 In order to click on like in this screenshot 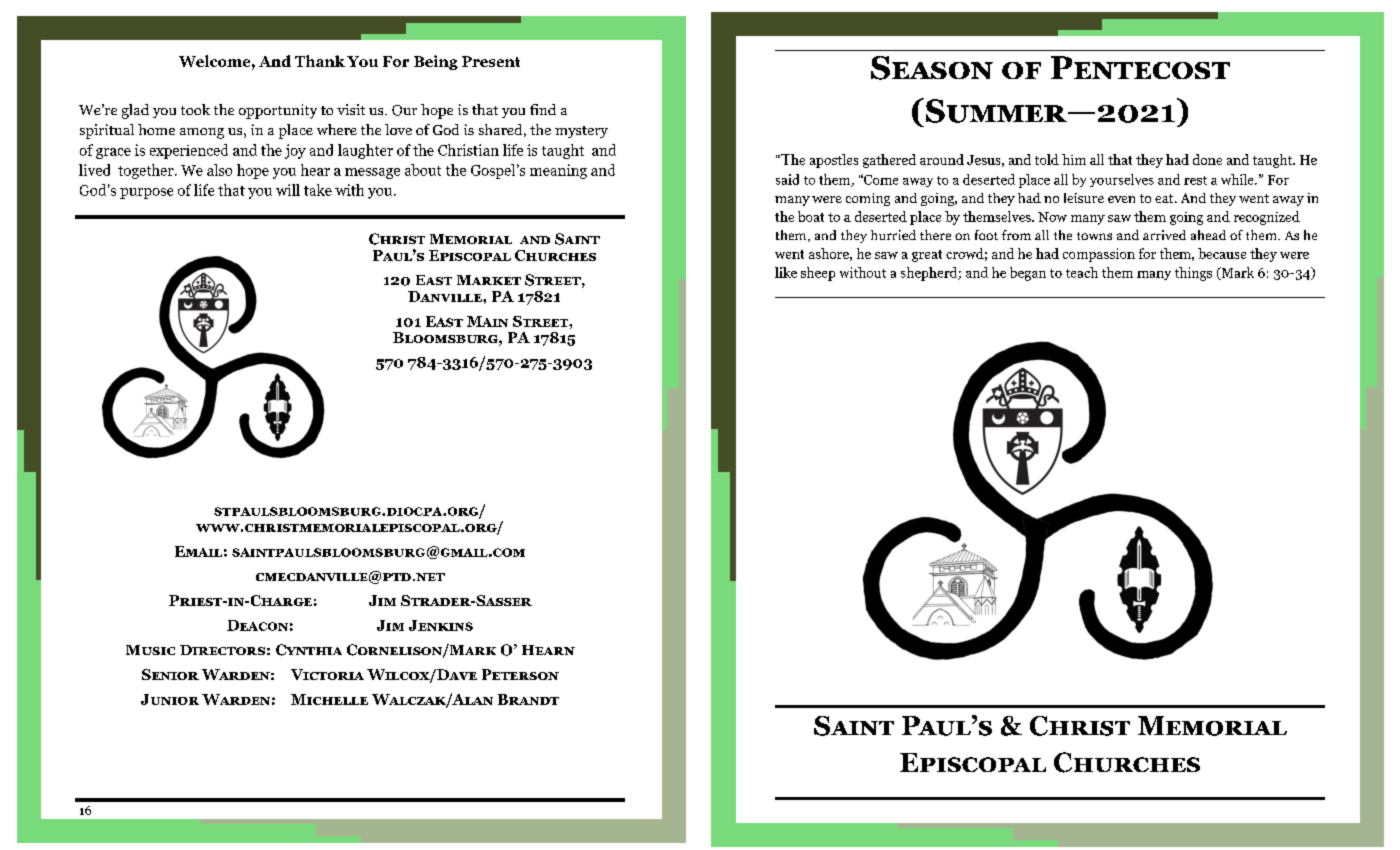, I will do `click(786, 272)`.
